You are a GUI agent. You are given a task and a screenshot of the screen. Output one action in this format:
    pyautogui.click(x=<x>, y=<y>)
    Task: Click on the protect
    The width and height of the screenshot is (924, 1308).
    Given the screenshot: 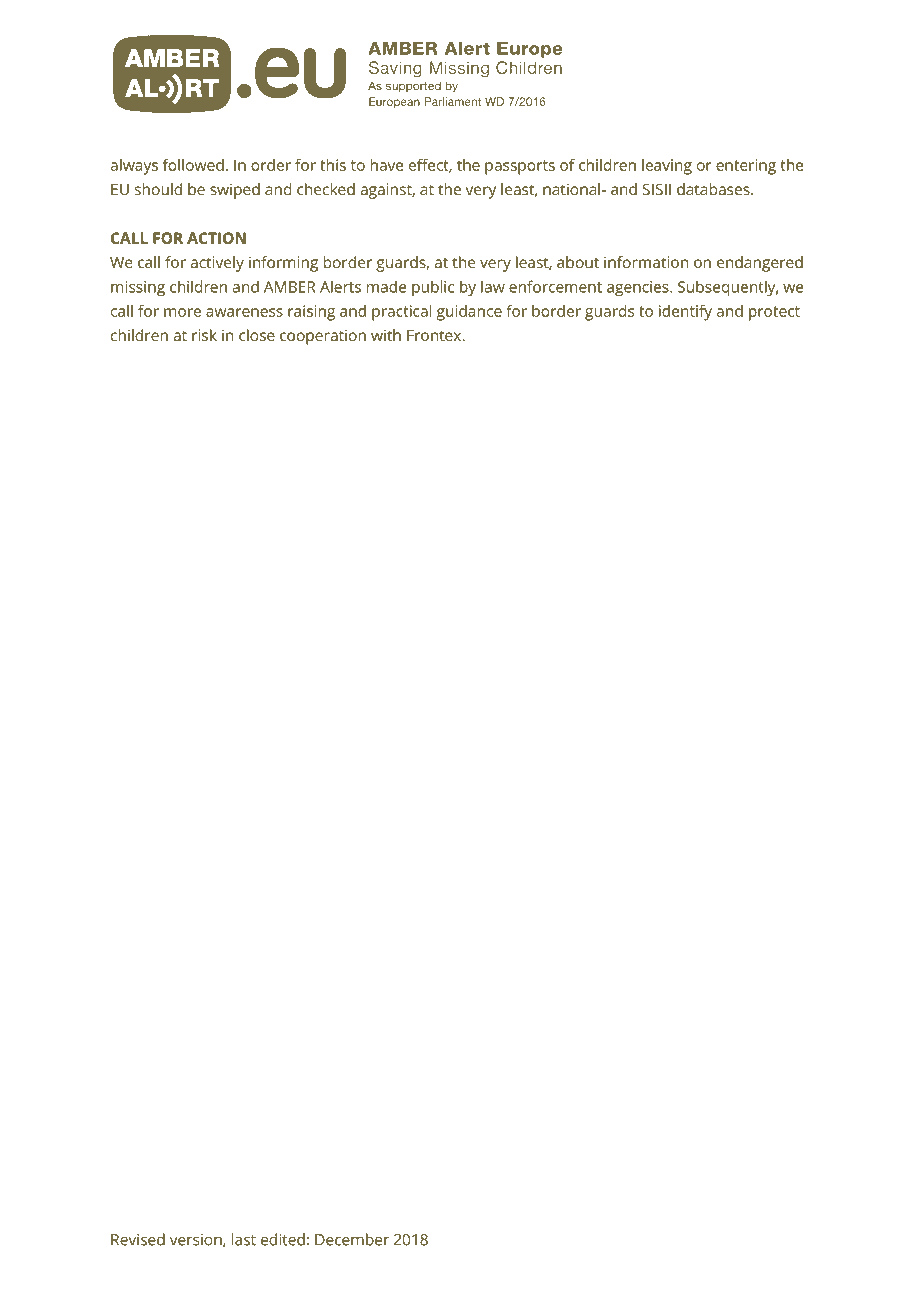 What is the action you would take?
    pyautogui.click(x=774, y=313)
